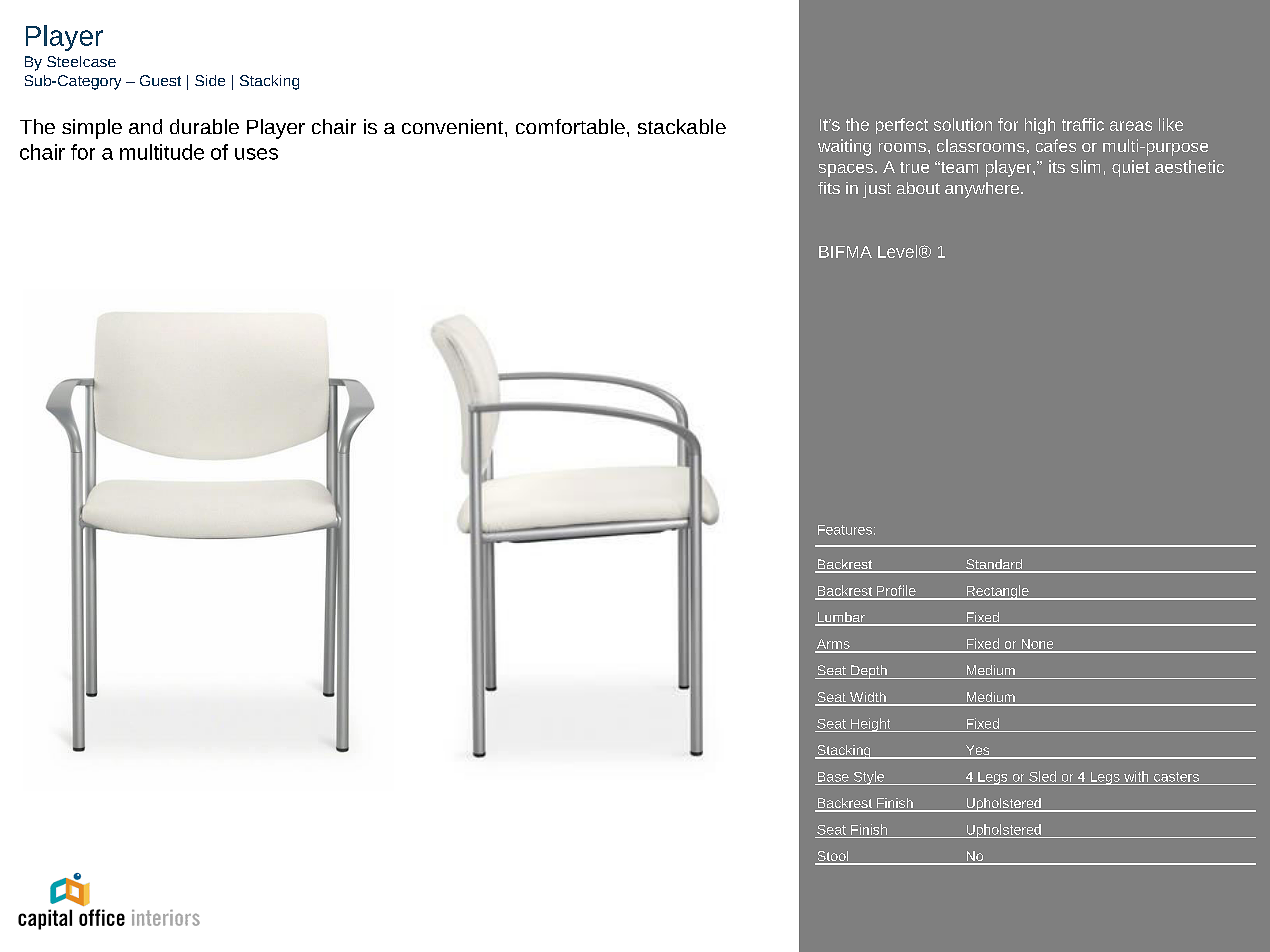  Describe the element at coordinates (841, 618) in the page. I see `Lumbar` at that location.
